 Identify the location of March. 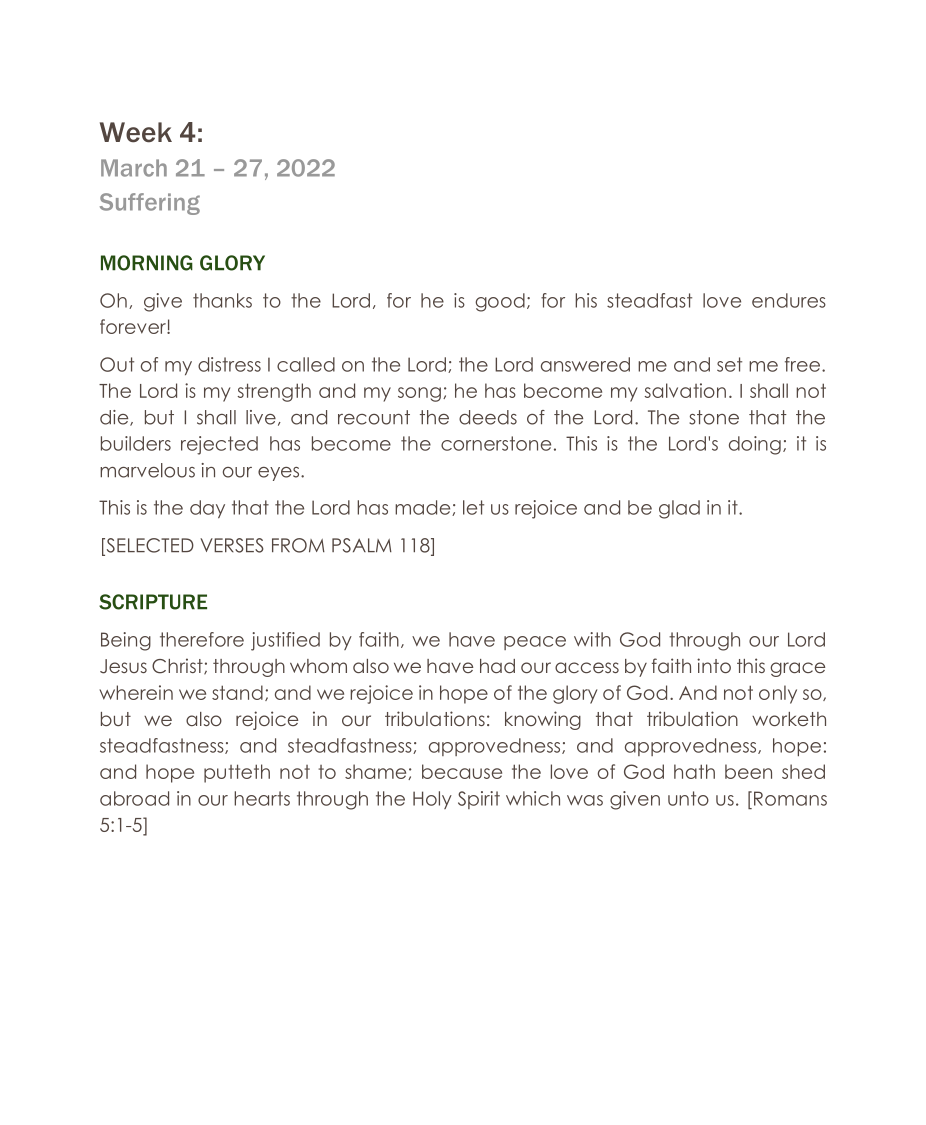
(134, 168).
